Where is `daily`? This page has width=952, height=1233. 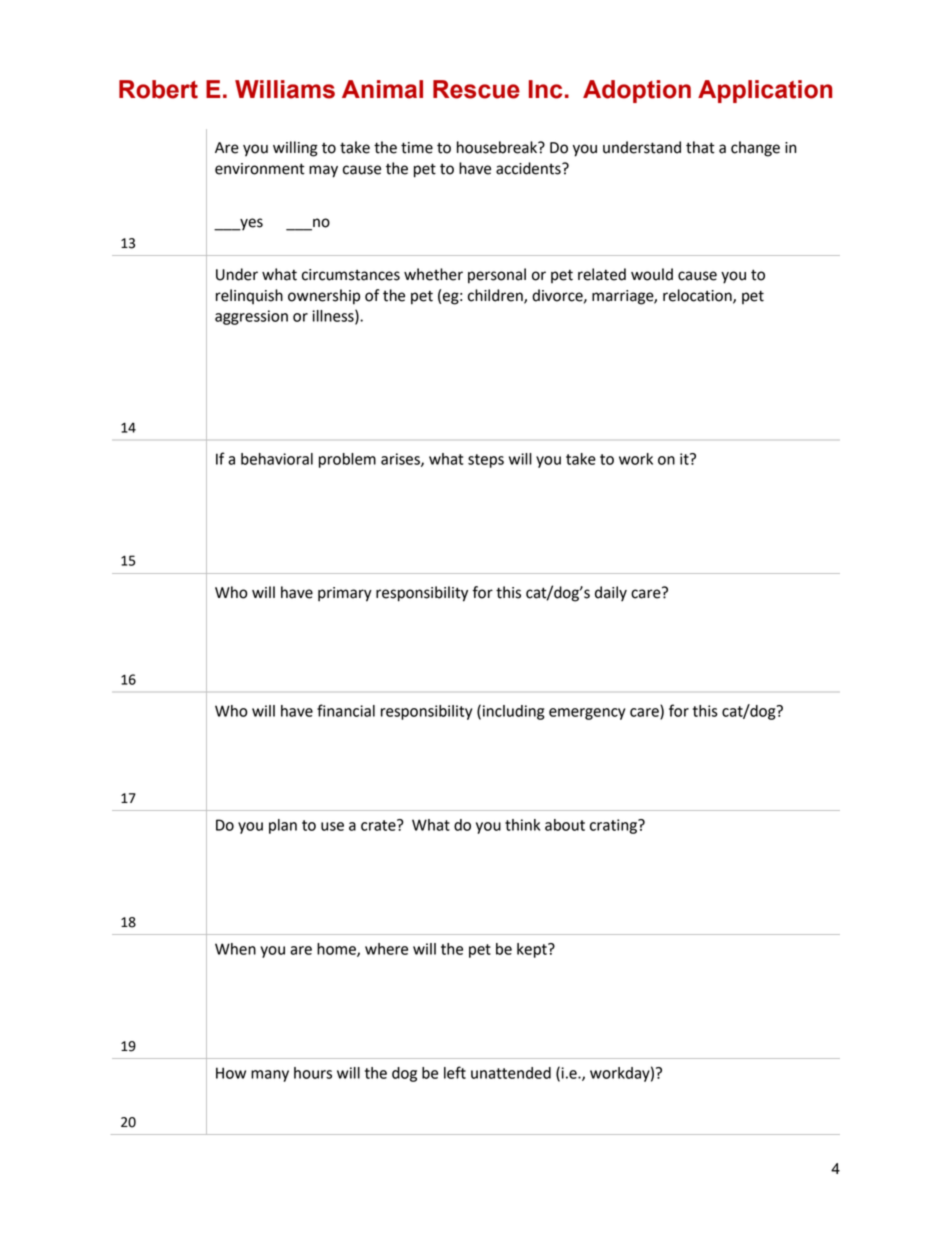
daily is located at coordinates (611, 594).
